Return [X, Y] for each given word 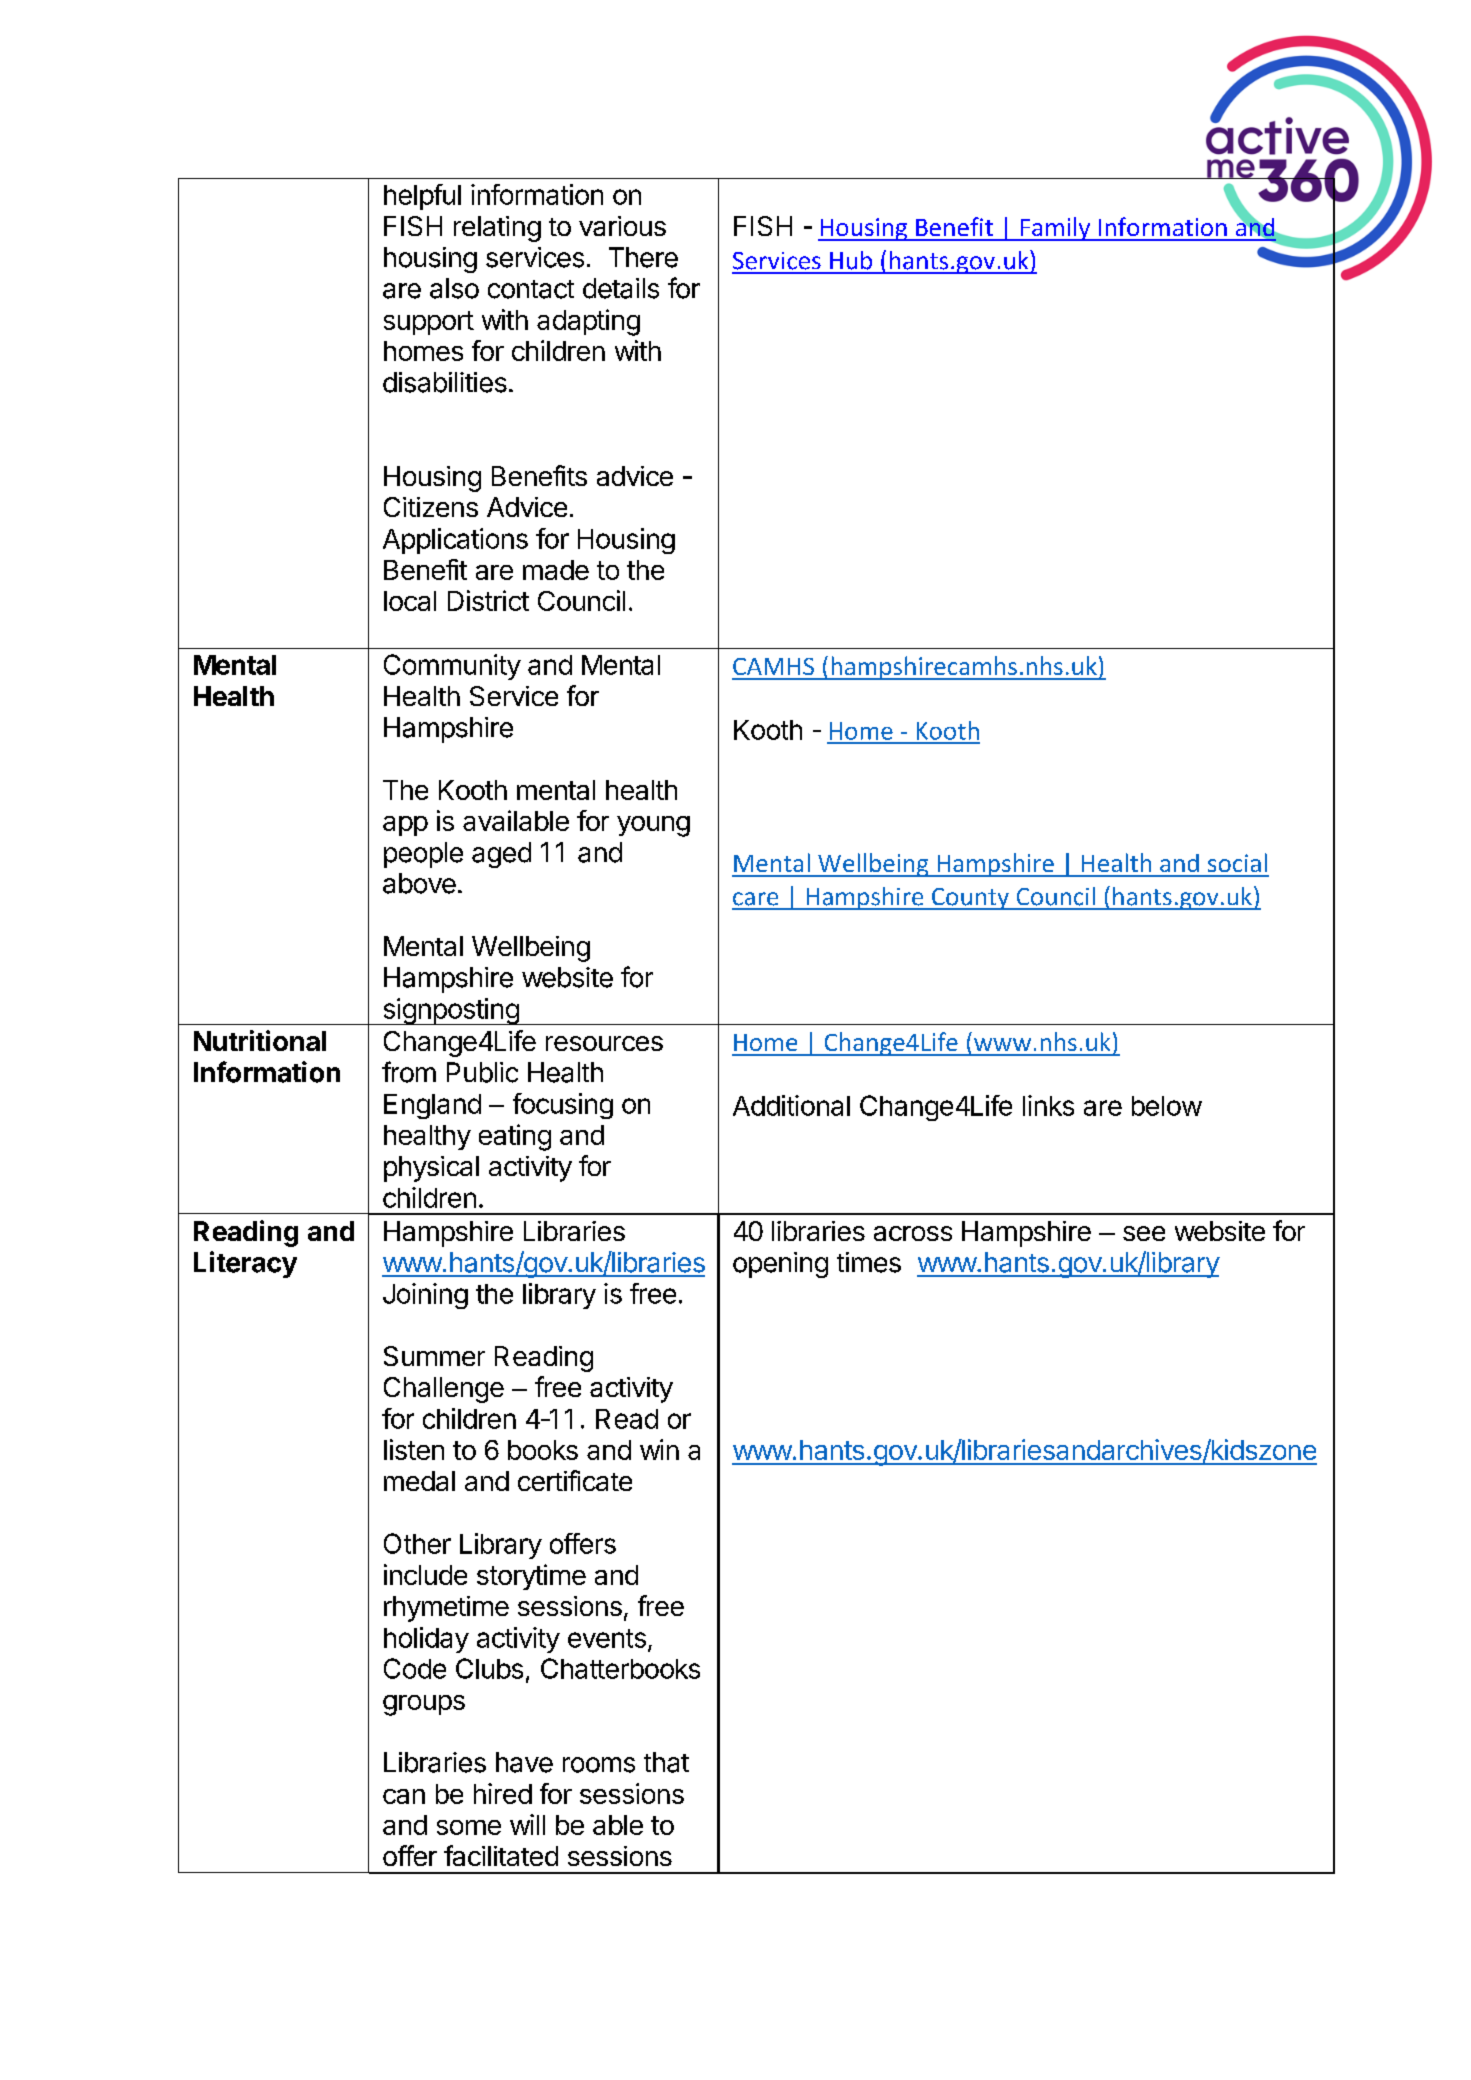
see [1144, 1233]
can [404, 1796]
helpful [422, 197]
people [423, 855]
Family [1055, 229]
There [643, 257]
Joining [425, 1296]
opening [780, 1265]
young [653, 826]
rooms [599, 1765]
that [666, 1762]
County [970, 899]
